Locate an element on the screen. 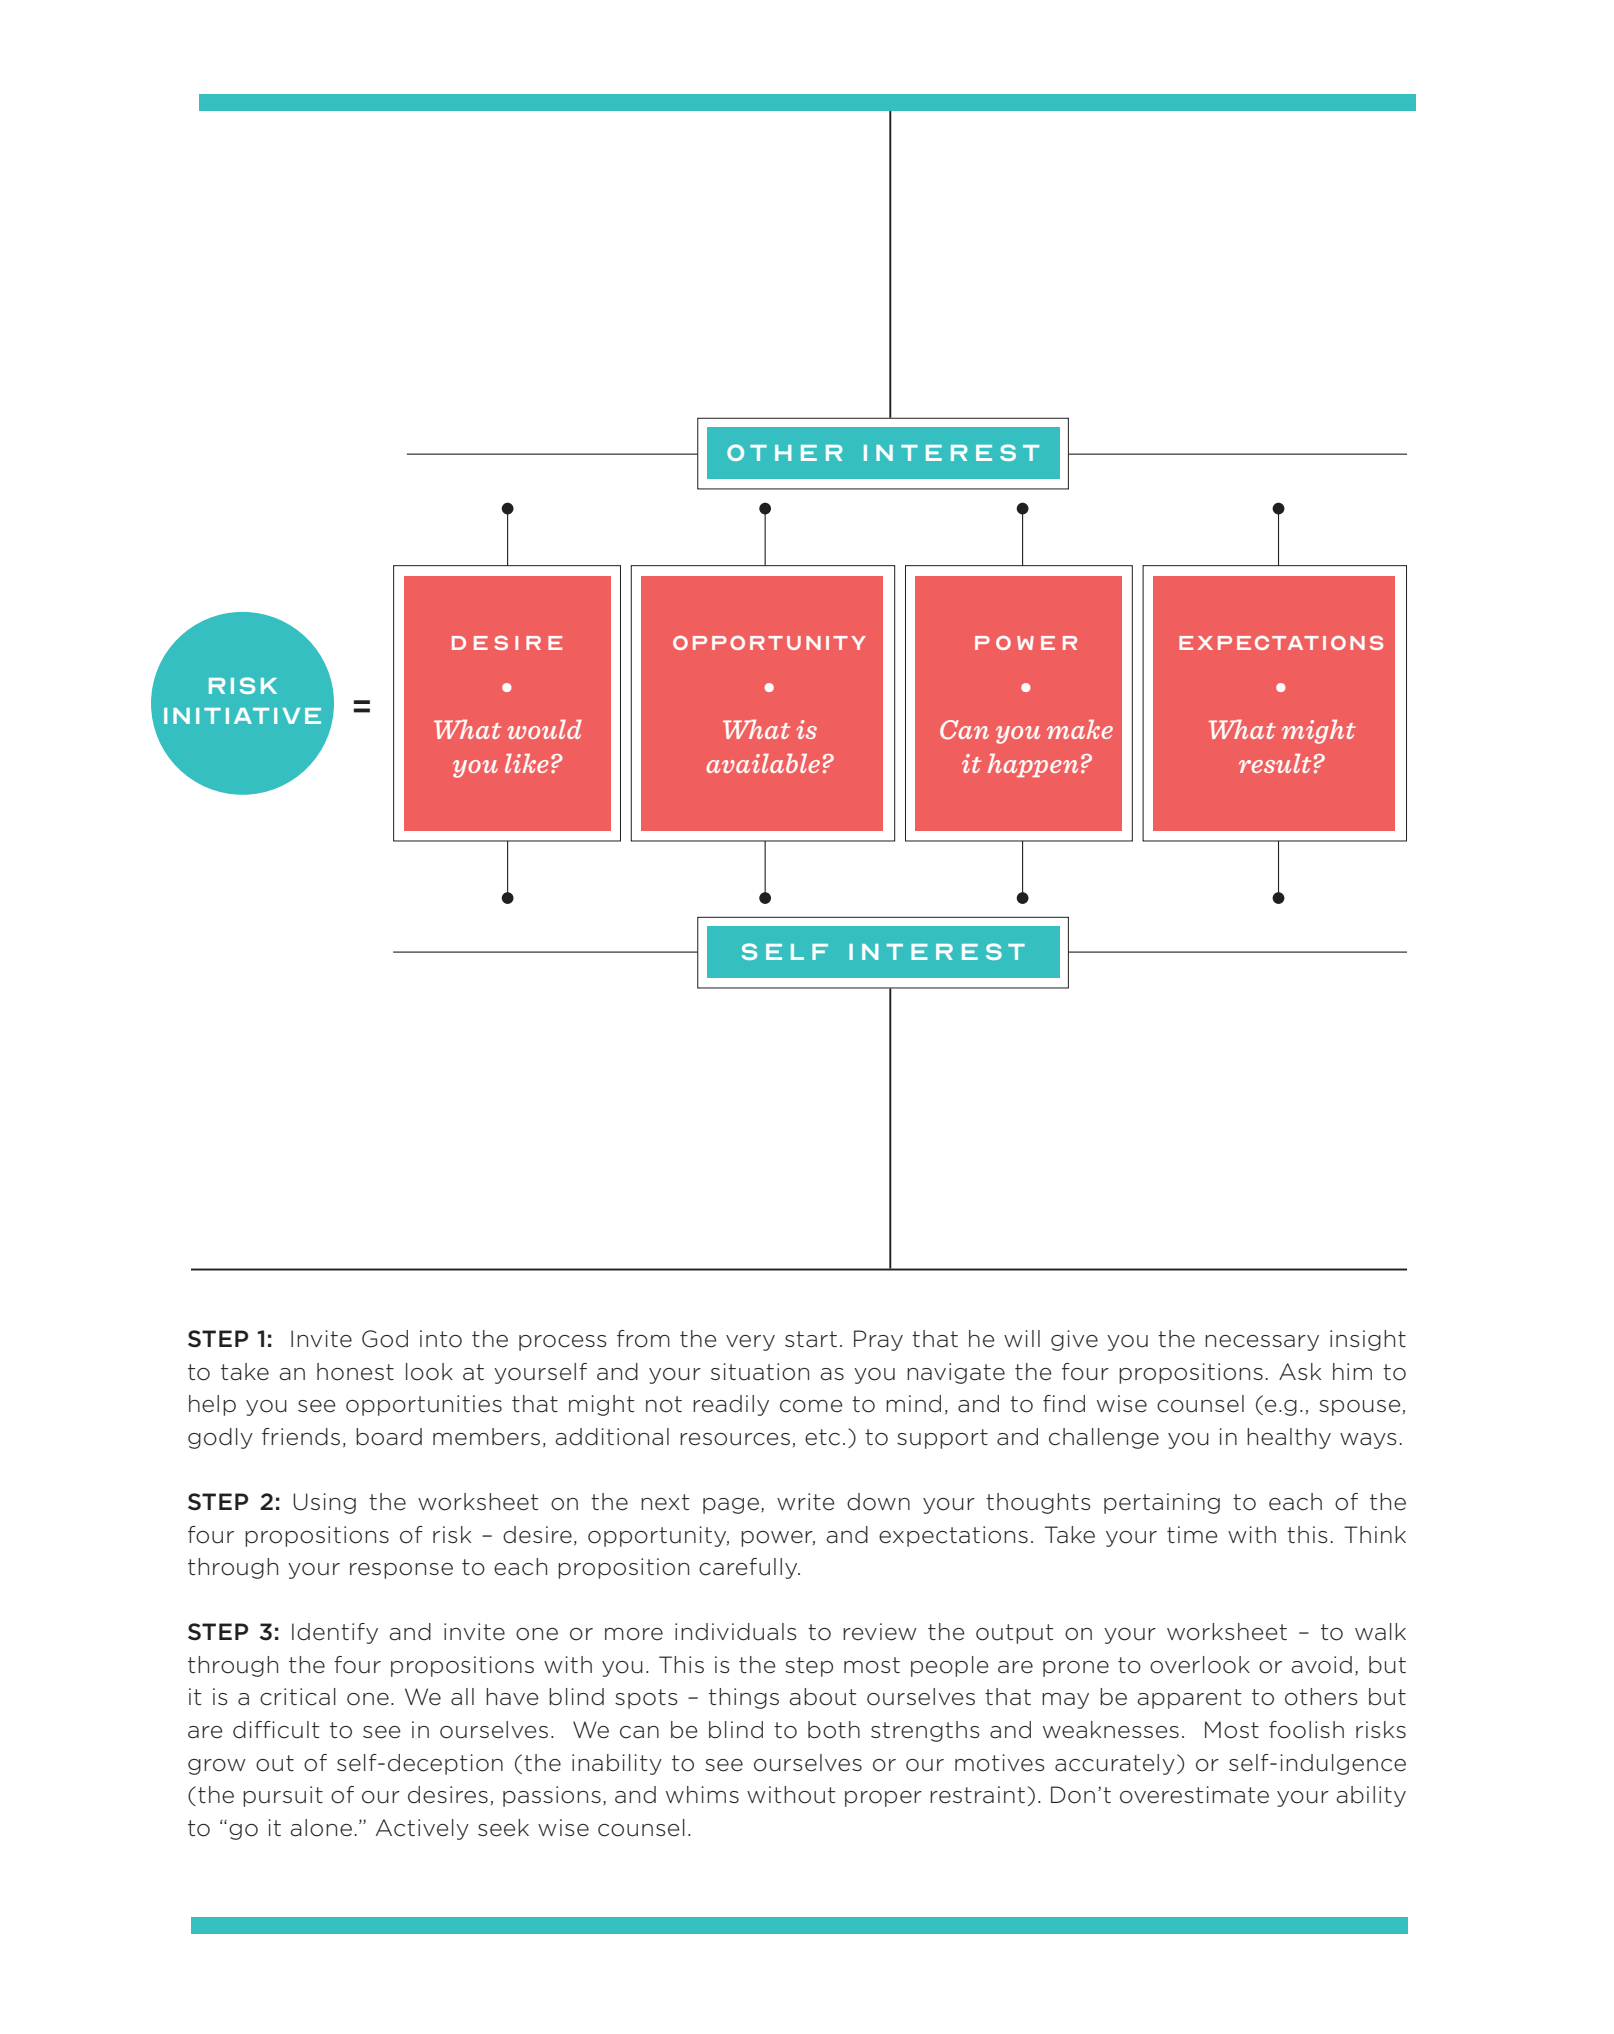  initiative is located at coordinates (242, 716).
